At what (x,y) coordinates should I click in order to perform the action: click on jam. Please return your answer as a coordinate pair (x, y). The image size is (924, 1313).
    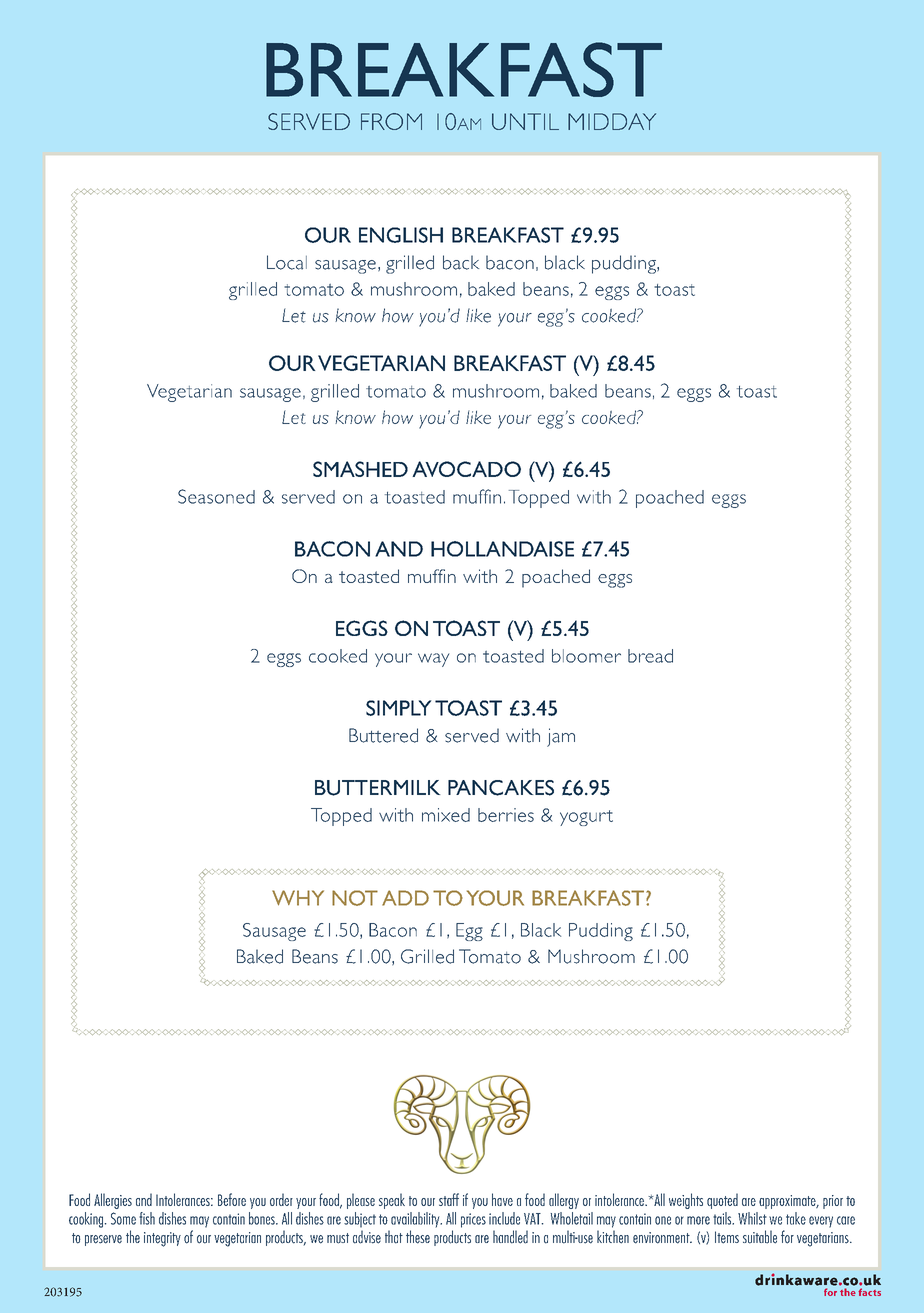
    Looking at the image, I should click on (561, 737).
